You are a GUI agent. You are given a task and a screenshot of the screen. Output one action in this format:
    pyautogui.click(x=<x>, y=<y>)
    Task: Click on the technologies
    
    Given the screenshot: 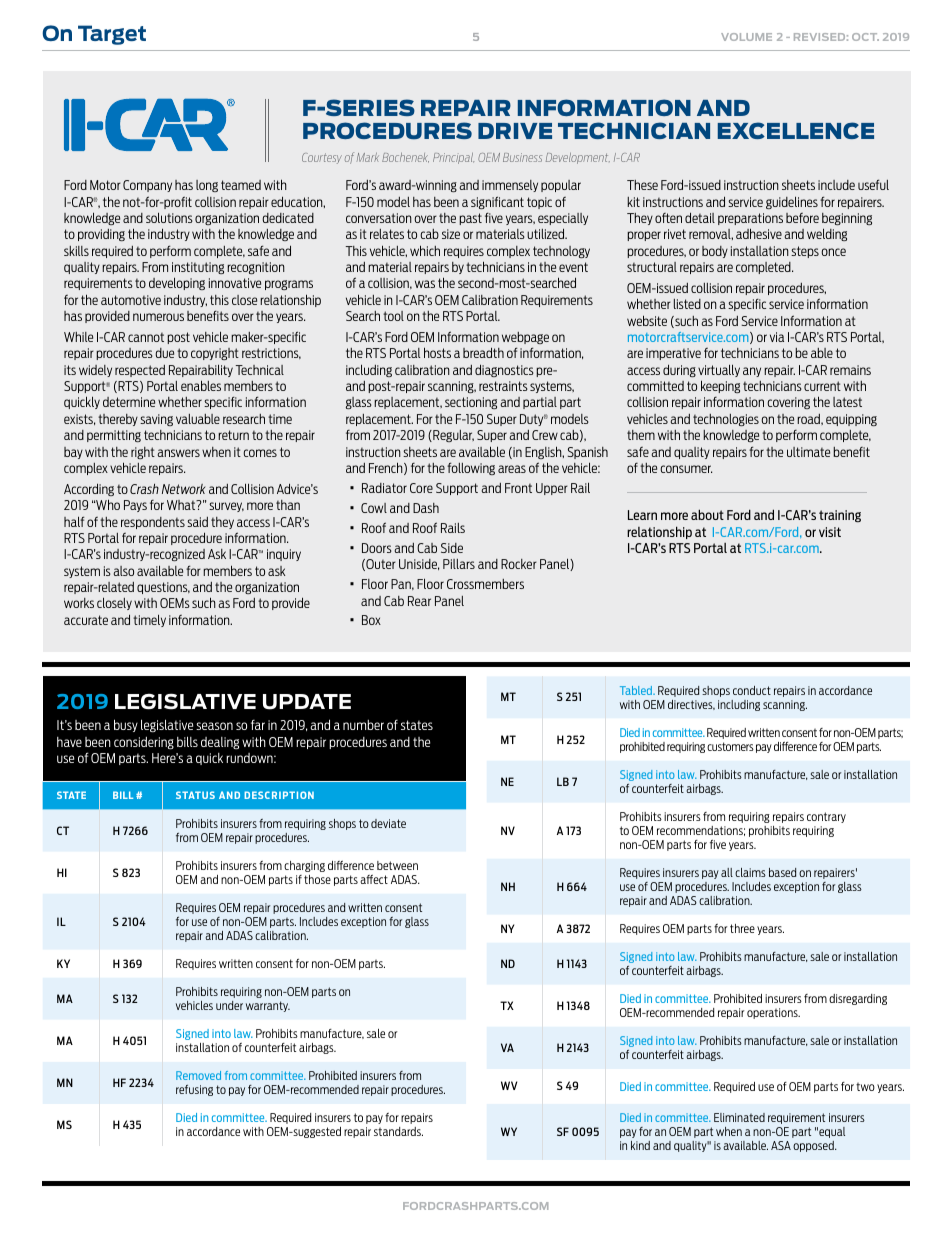 What is the action you would take?
    pyautogui.click(x=726, y=420)
